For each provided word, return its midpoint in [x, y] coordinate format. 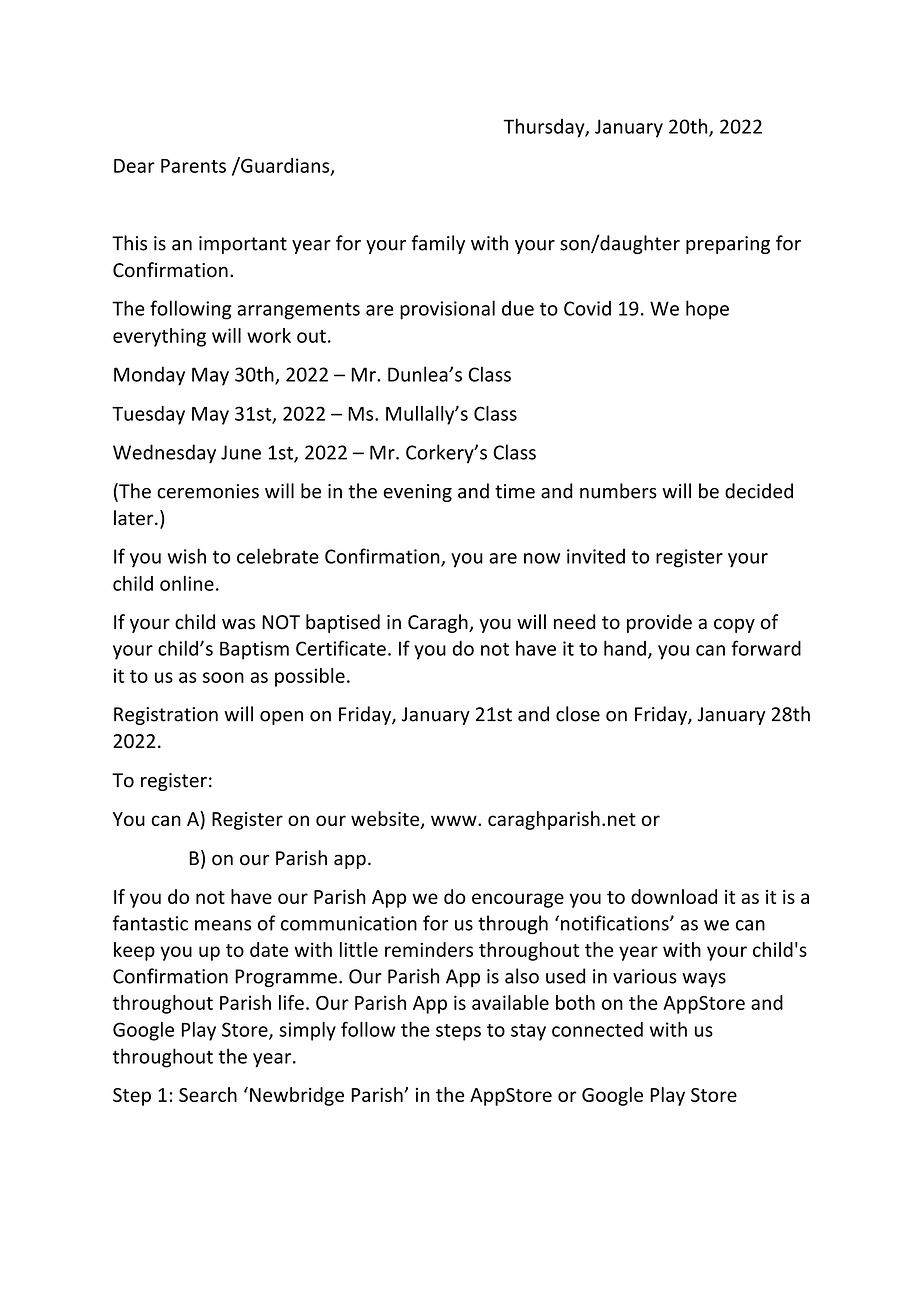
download [674, 896]
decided [759, 491]
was [238, 624]
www [455, 820]
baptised [343, 623]
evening [417, 493]
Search [208, 1094]
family [438, 244]
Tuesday [148, 415]
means [223, 925]
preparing [728, 245]
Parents [193, 166]
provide [659, 623]
